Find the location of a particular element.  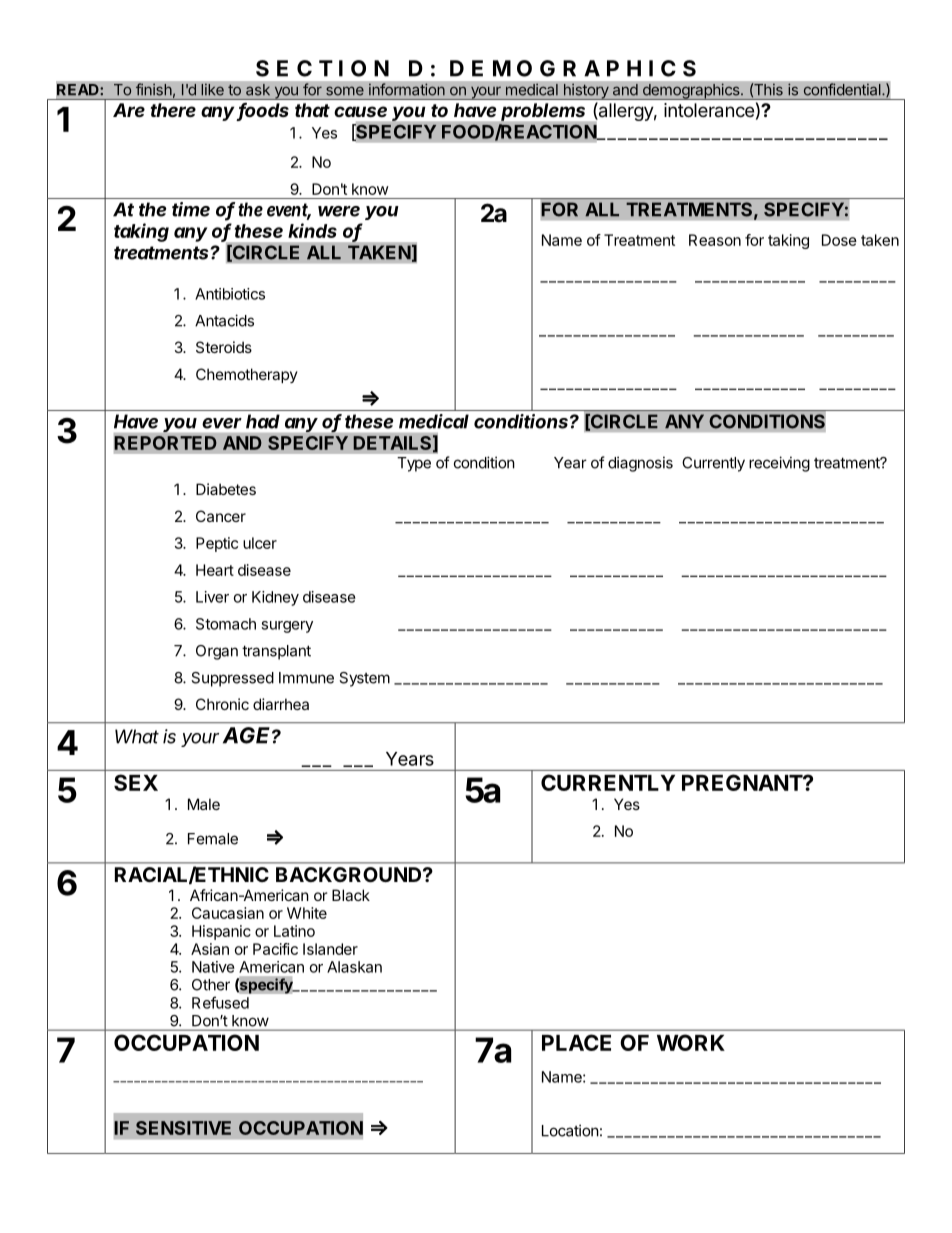

there is located at coordinates (173, 110).
